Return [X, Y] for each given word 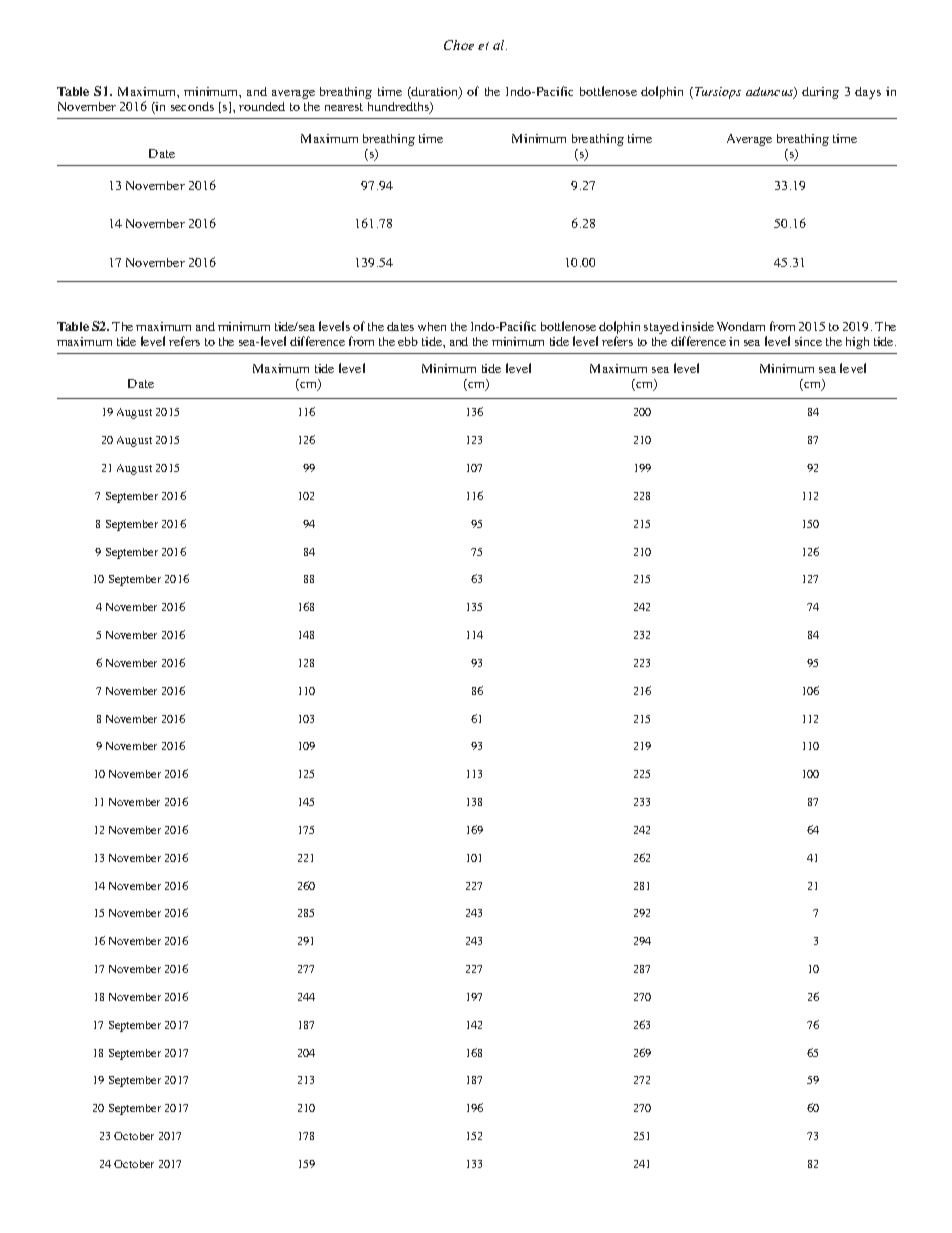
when [432, 326]
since [808, 341]
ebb [408, 341]
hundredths [399, 108]
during [820, 93]
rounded [262, 106]
